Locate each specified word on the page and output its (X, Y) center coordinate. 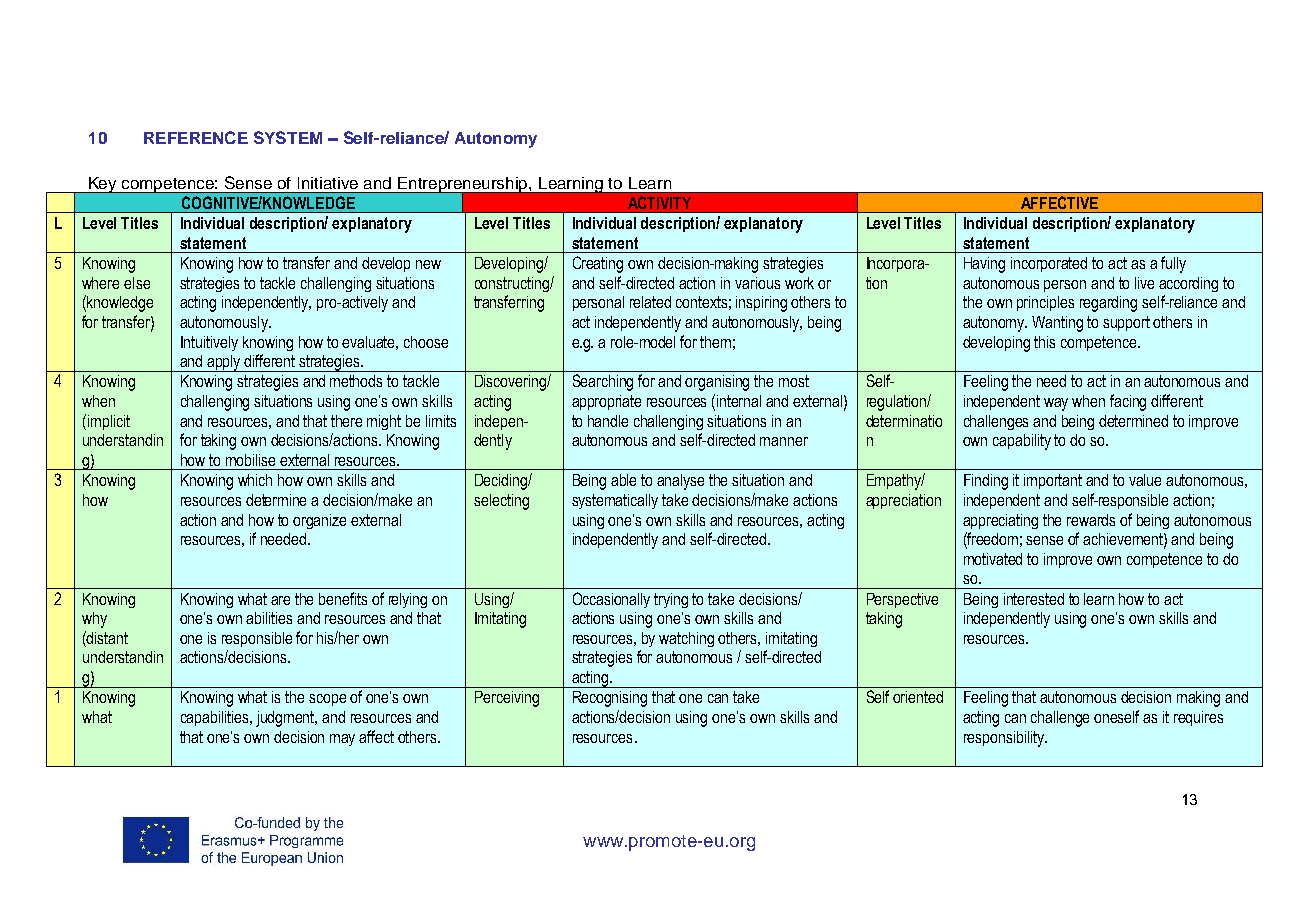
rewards (1091, 520)
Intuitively (209, 343)
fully (1173, 264)
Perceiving (507, 699)
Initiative (328, 183)
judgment (286, 719)
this (1044, 342)
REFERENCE (196, 137)
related (650, 302)
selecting (501, 502)
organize (319, 521)
